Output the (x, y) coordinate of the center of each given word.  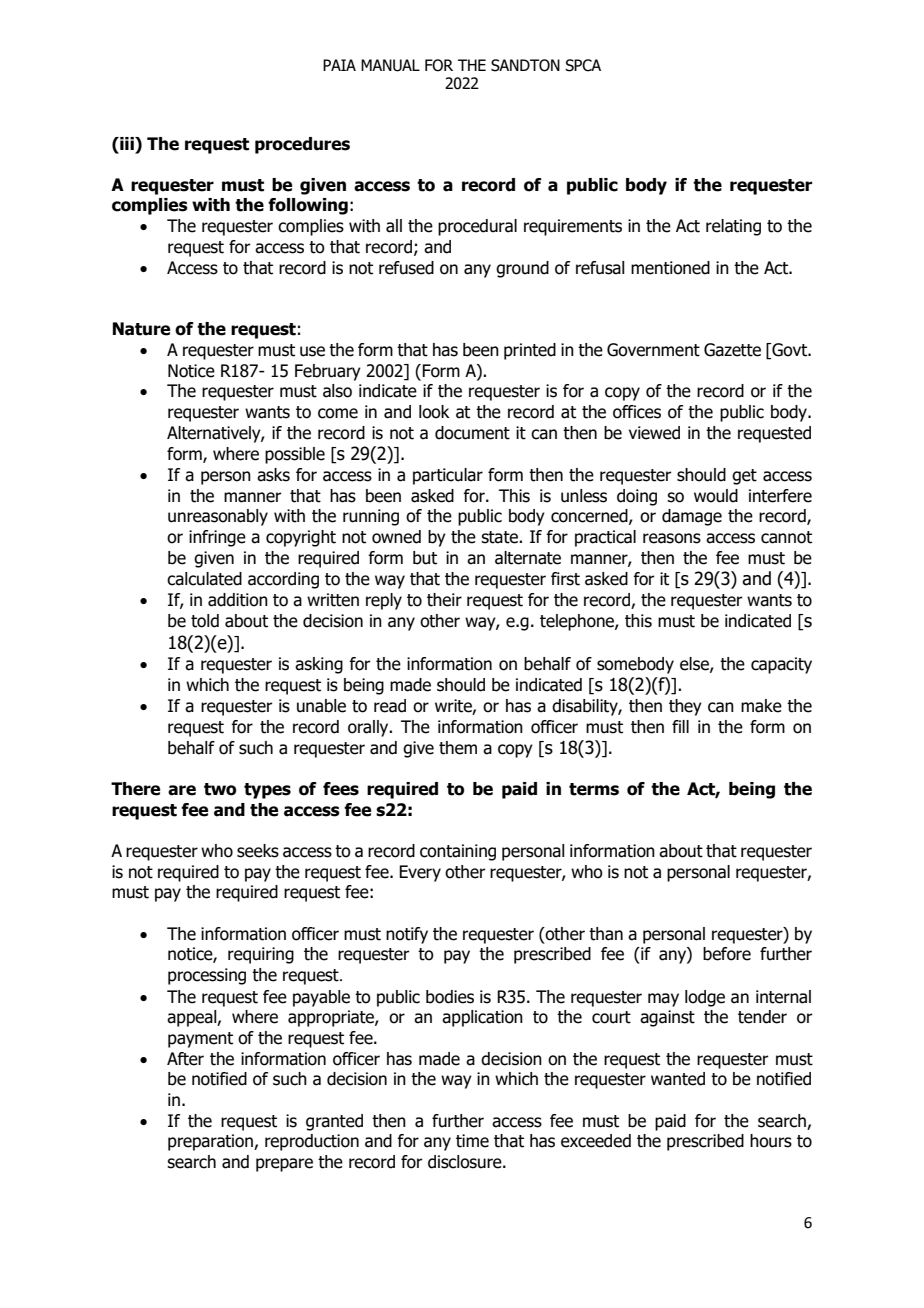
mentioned (670, 268)
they (685, 707)
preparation (211, 1142)
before (727, 954)
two (220, 789)
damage (692, 517)
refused (406, 268)
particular (448, 476)
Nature (142, 329)
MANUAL (390, 65)
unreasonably (218, 517)
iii (127, 143)
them (458, 748)
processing (207, 976)
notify (407, 935)
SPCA (583, 65)
